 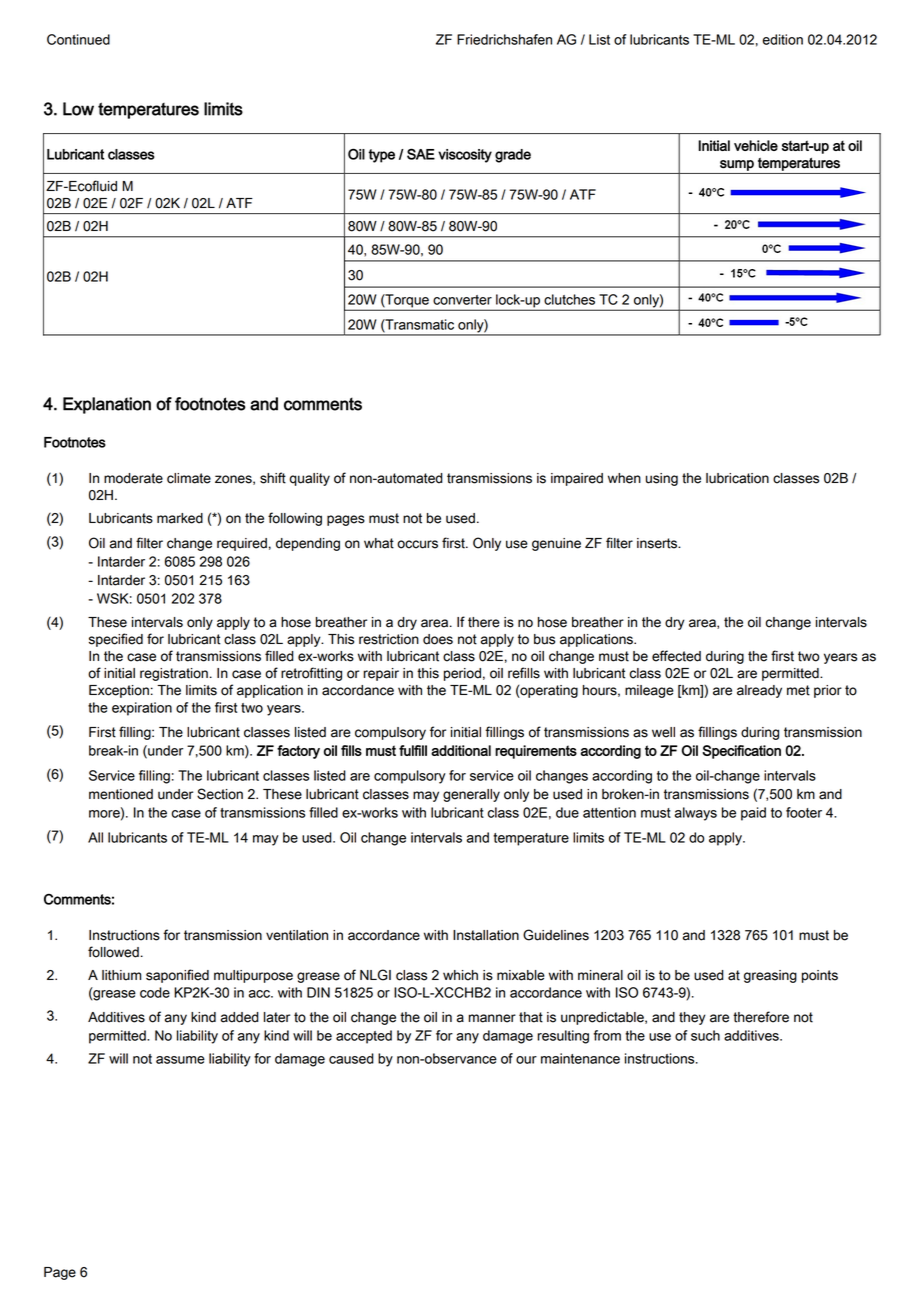 What do you see at coordinates (180, 1060) in the screenshot?
I see `assume` at bounding box center [180, 1060].
